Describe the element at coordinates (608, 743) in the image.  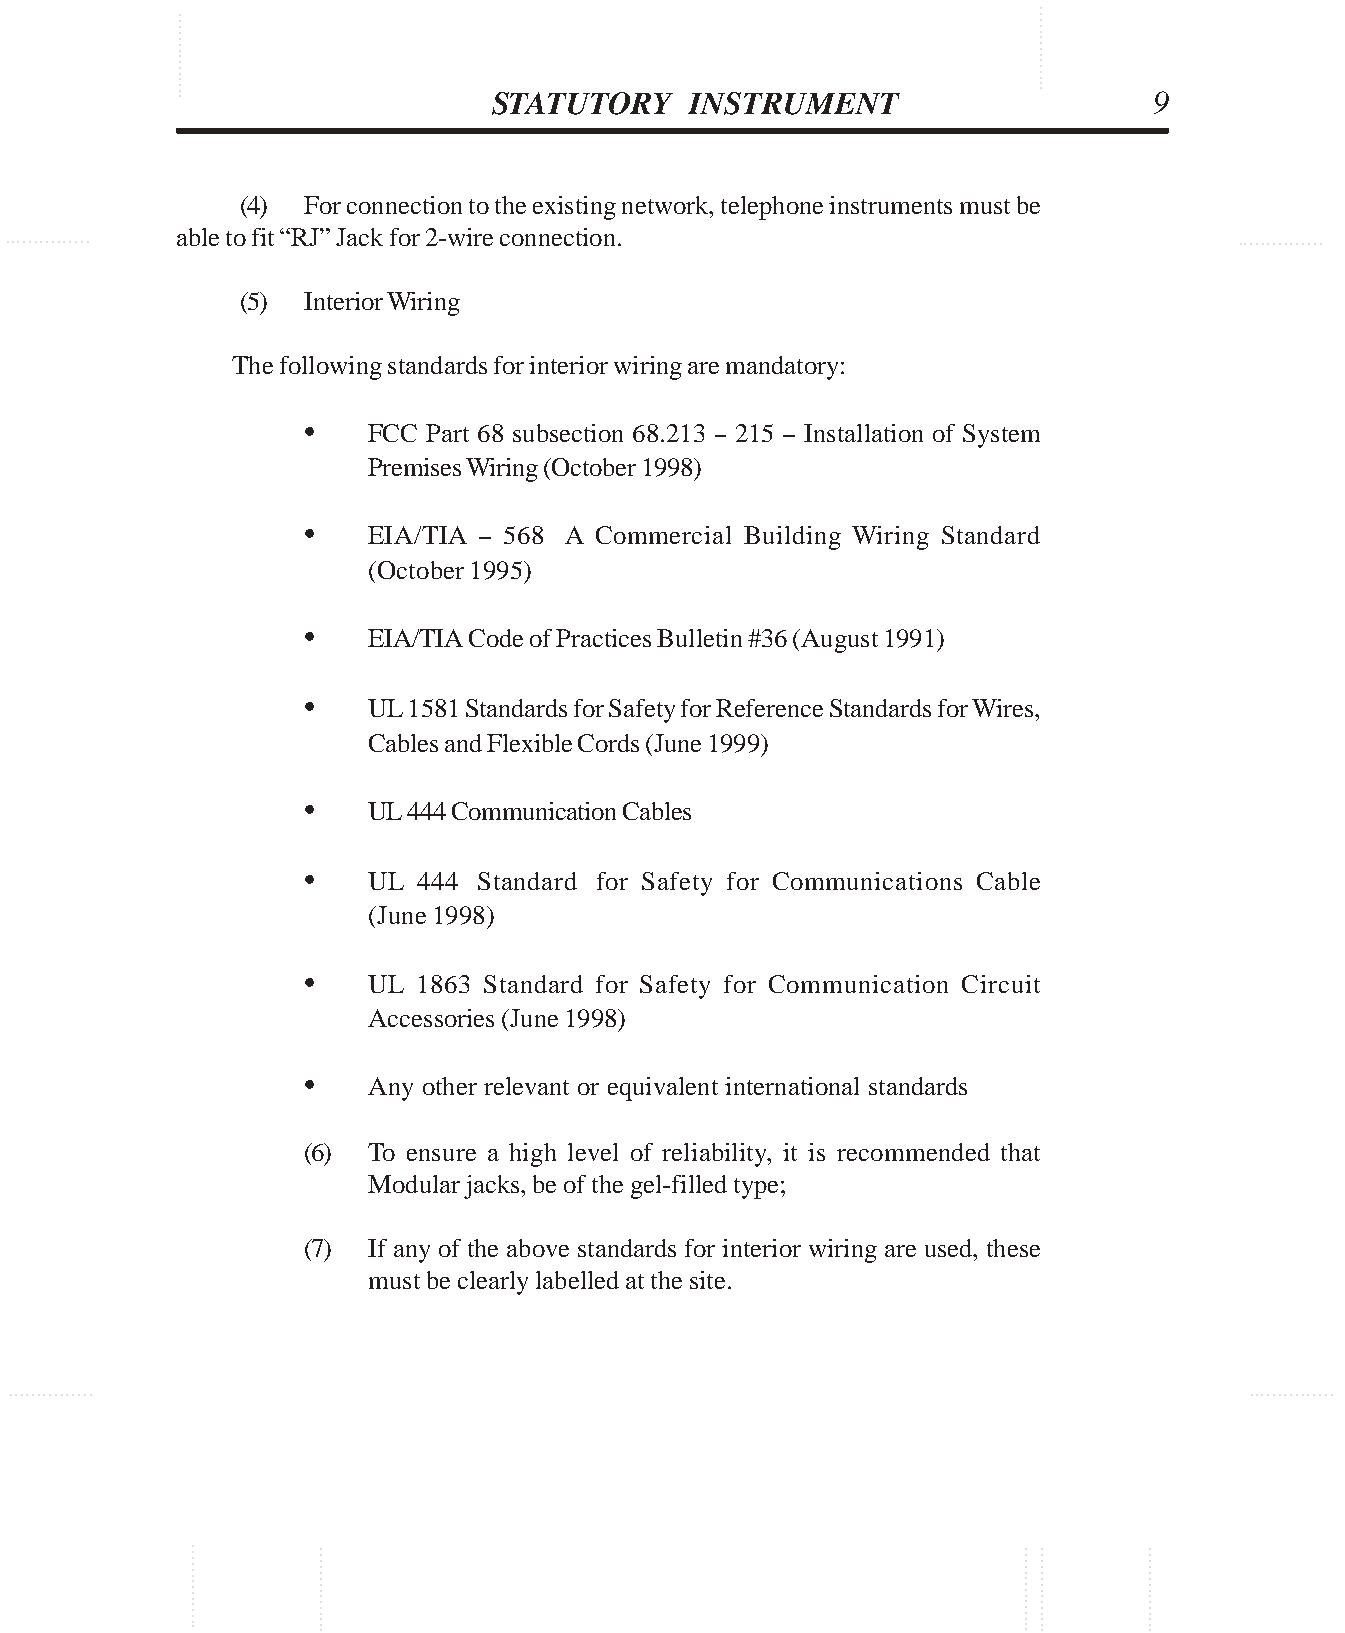
I see `Cords` at that location.
